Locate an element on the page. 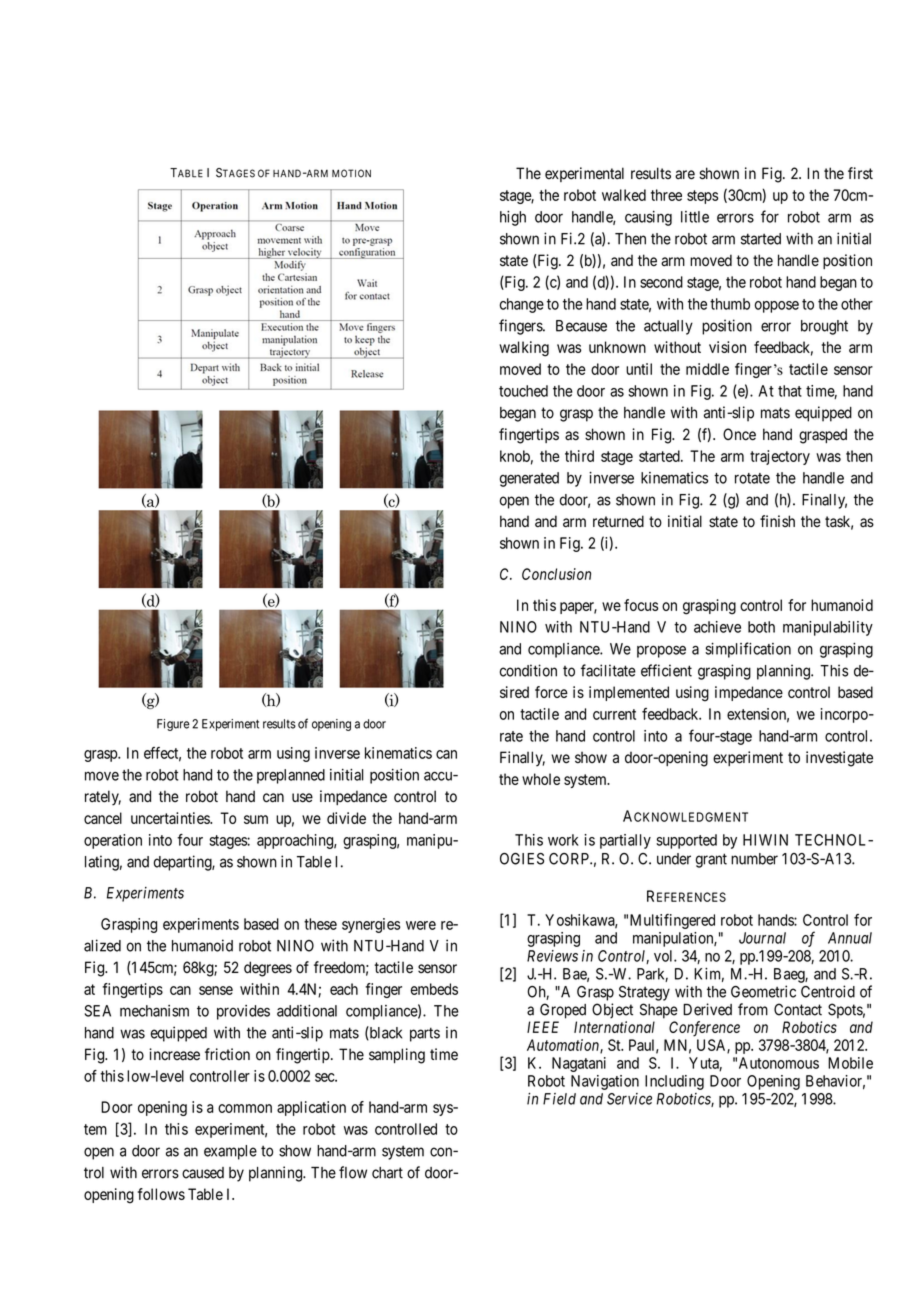  work is located at coordinates (563, 840).
